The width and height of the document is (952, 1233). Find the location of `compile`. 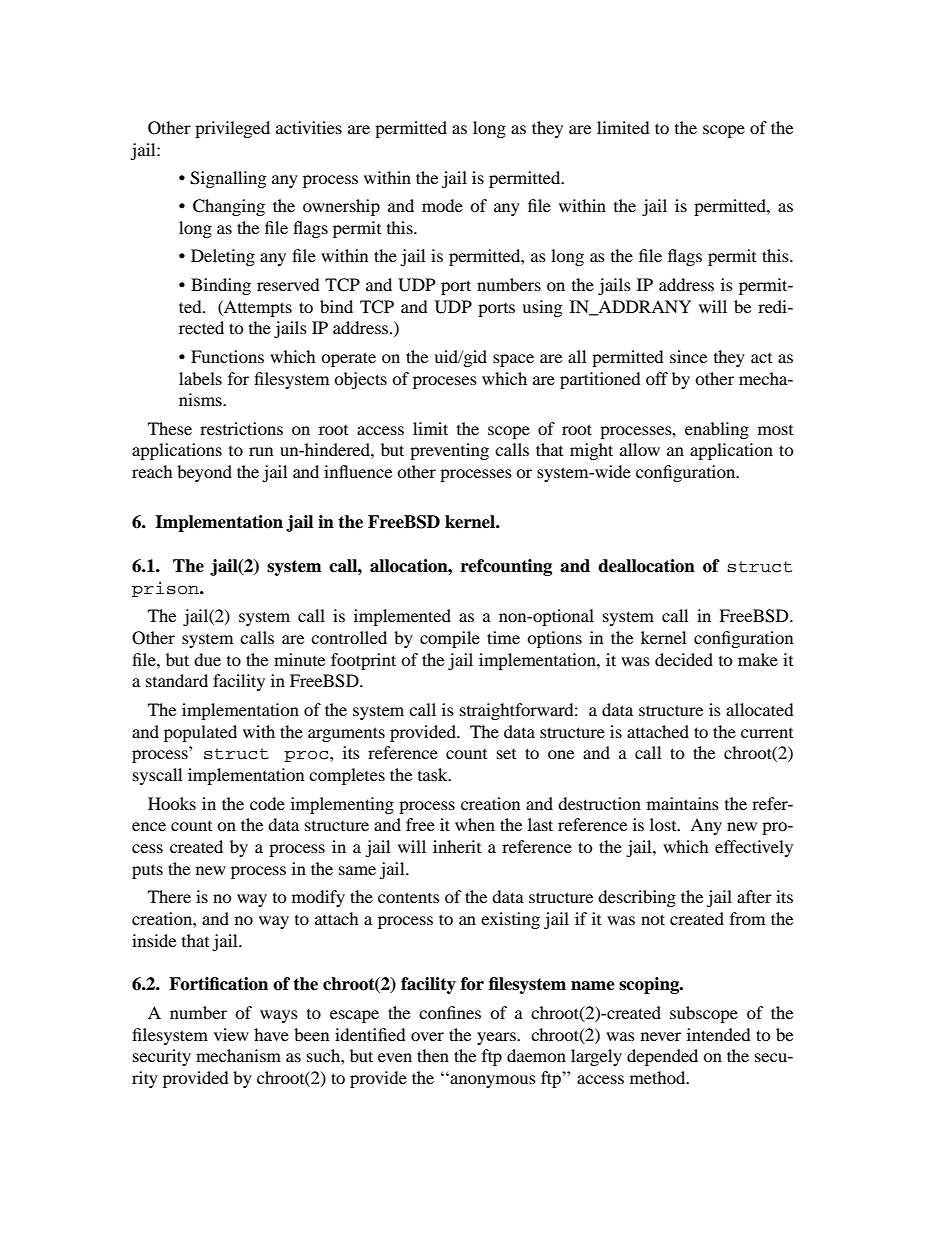

compile is located at coordinates (450, 639).
